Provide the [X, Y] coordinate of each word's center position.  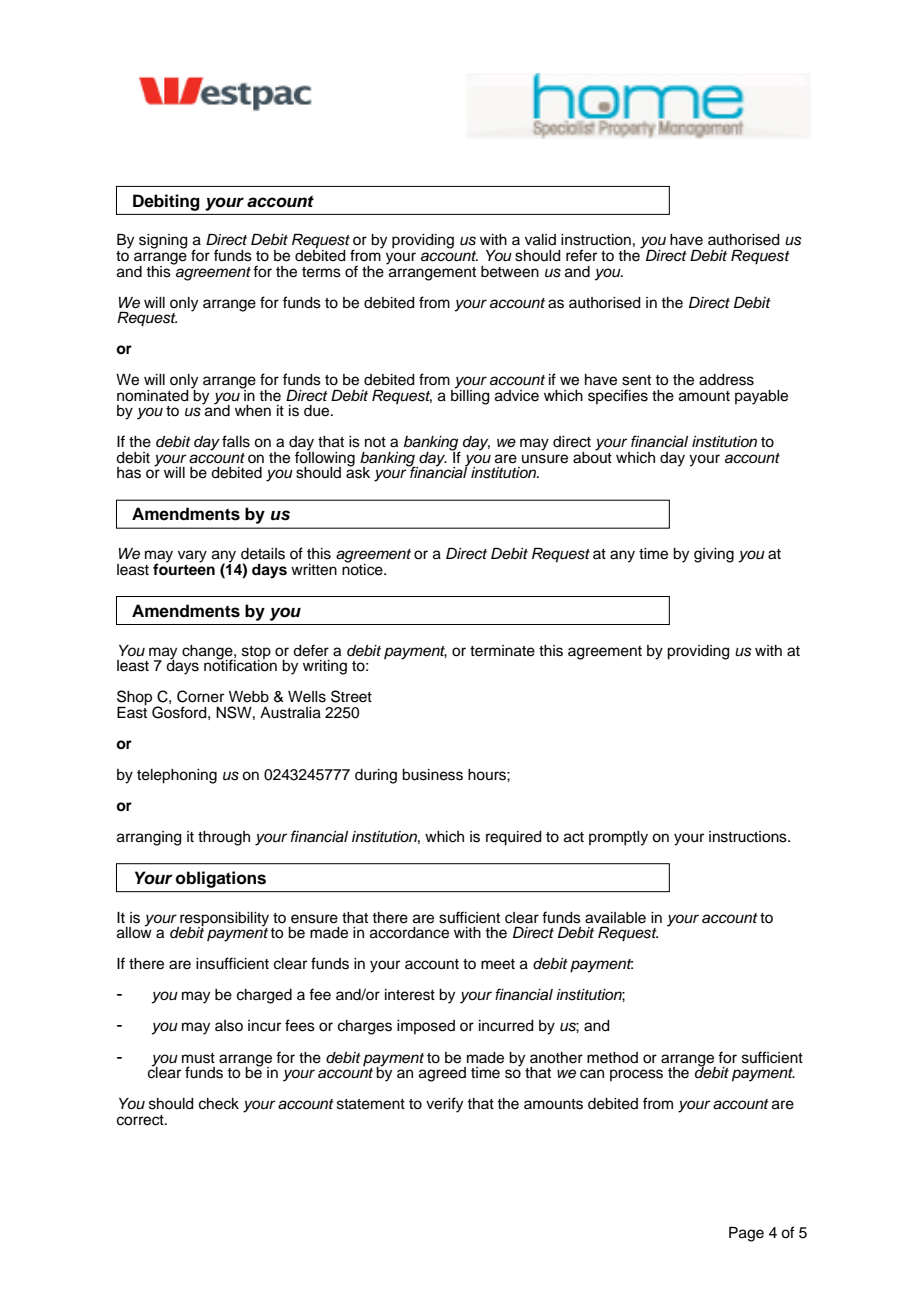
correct [141, 1120]
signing [163, 241]
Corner [200, 696]
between [510, 272]
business [432, 775]
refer [581, 255]
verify [444, 1105]
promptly [618, 838]
